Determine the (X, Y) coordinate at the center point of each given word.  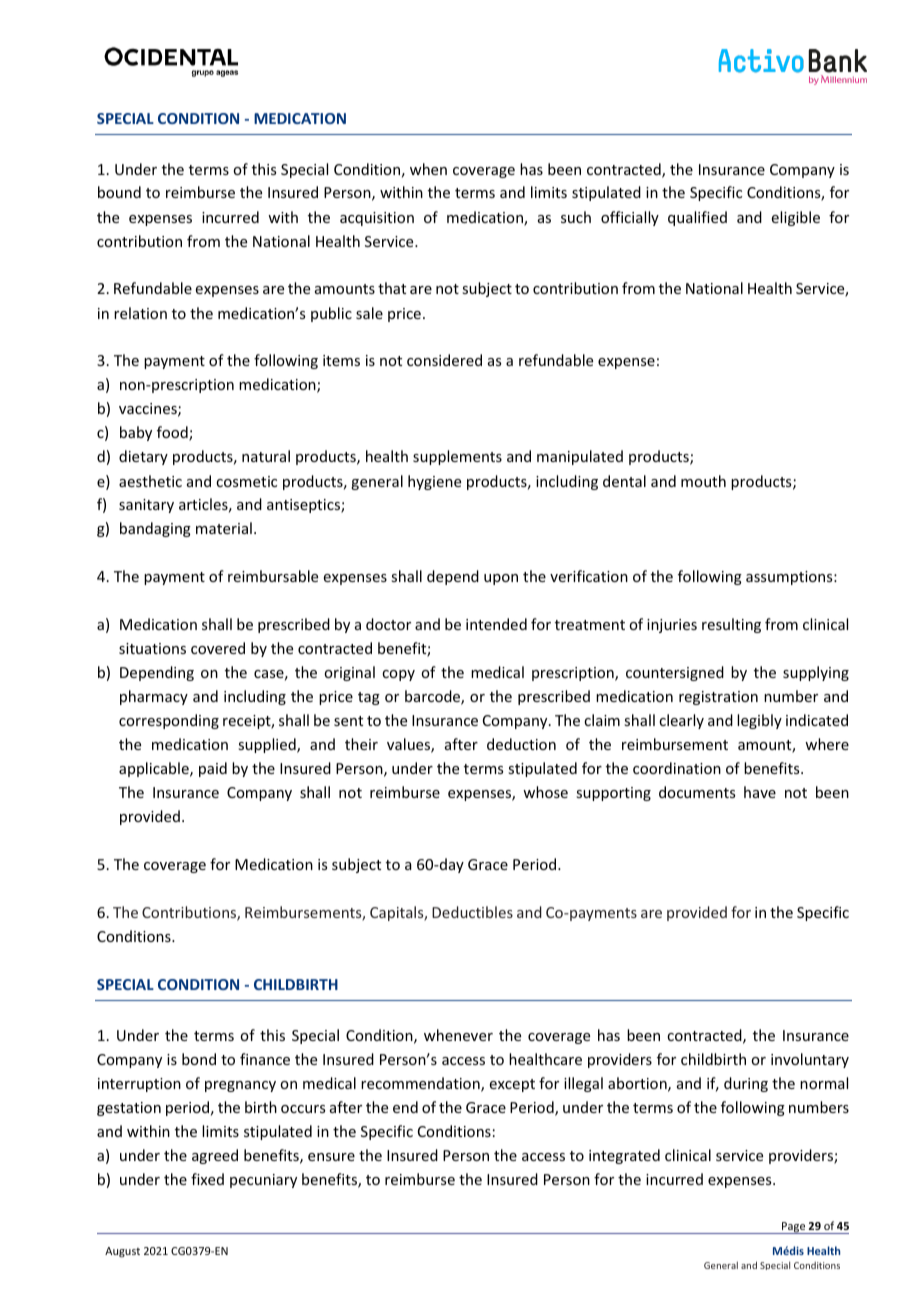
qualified (697, 218)
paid (213, 769)
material (224, 528)
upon (501, 579)
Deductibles (472, 912)
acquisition (377, 219)
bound (119, 192)
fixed (207, 1179)
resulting (731, 625)
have (760, 792)
